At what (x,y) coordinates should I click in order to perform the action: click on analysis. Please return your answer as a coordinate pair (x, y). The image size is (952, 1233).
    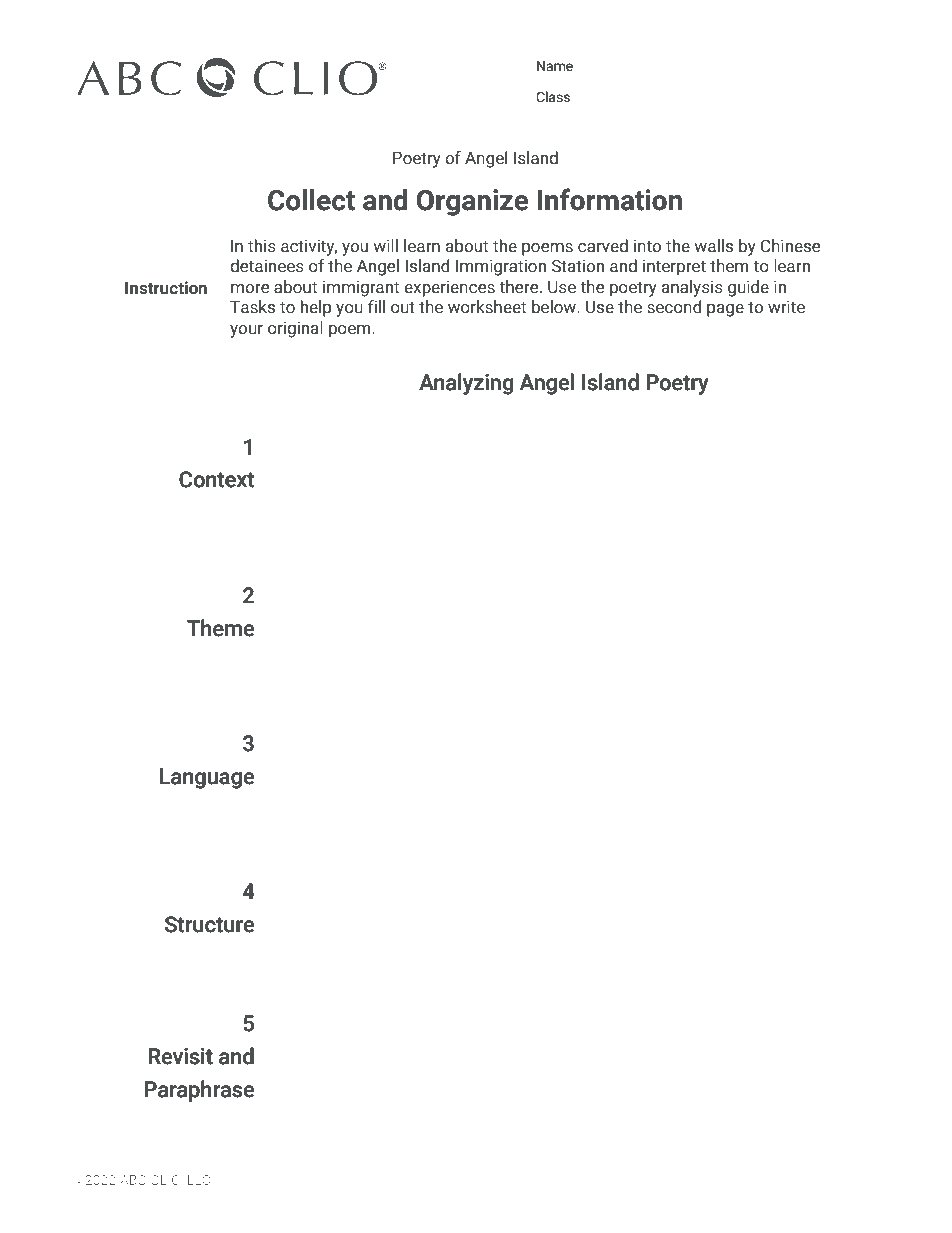
    Looking at the image, I should click on (692, 288).
